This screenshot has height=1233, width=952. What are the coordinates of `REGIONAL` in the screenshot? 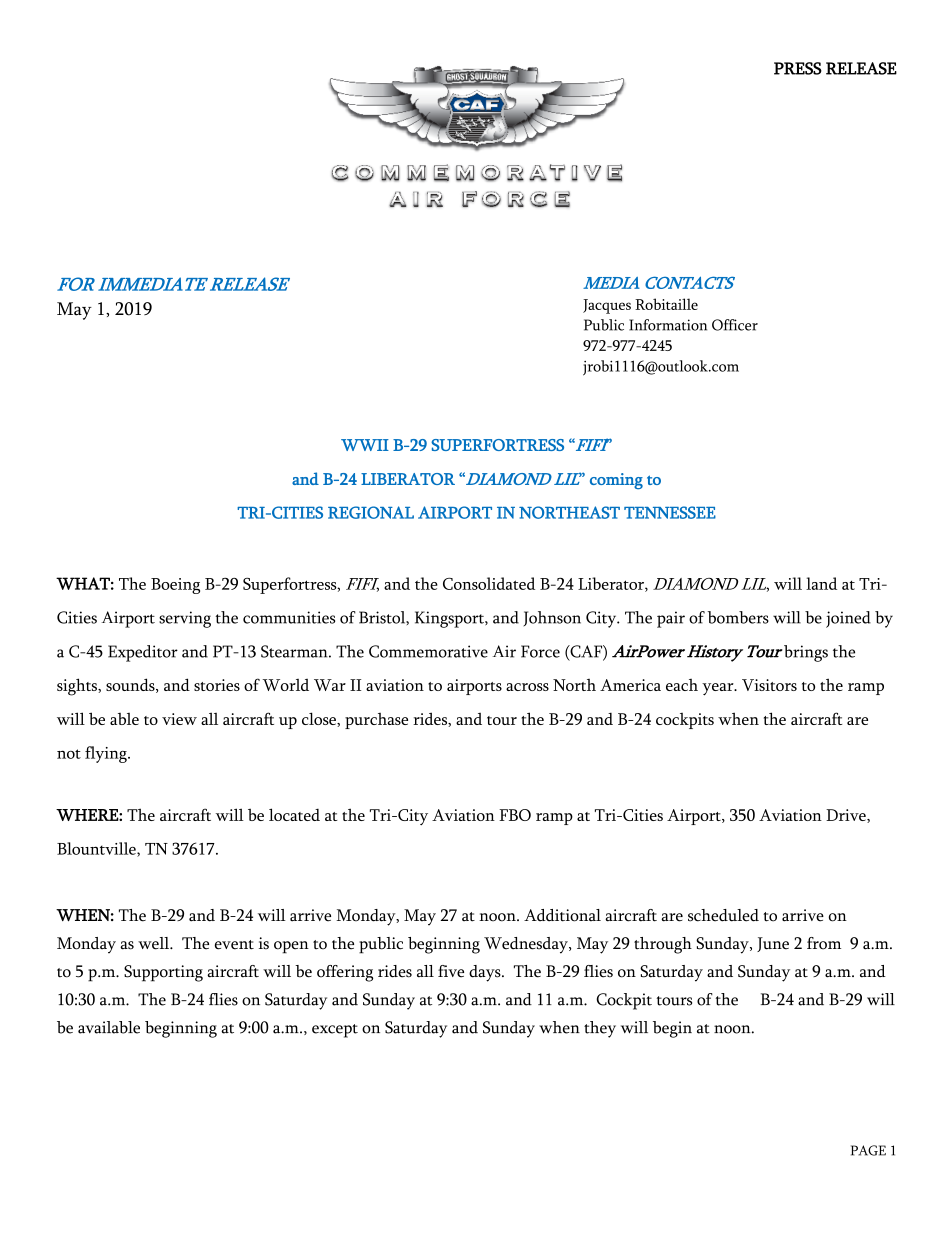 It's located at (371, 512).
